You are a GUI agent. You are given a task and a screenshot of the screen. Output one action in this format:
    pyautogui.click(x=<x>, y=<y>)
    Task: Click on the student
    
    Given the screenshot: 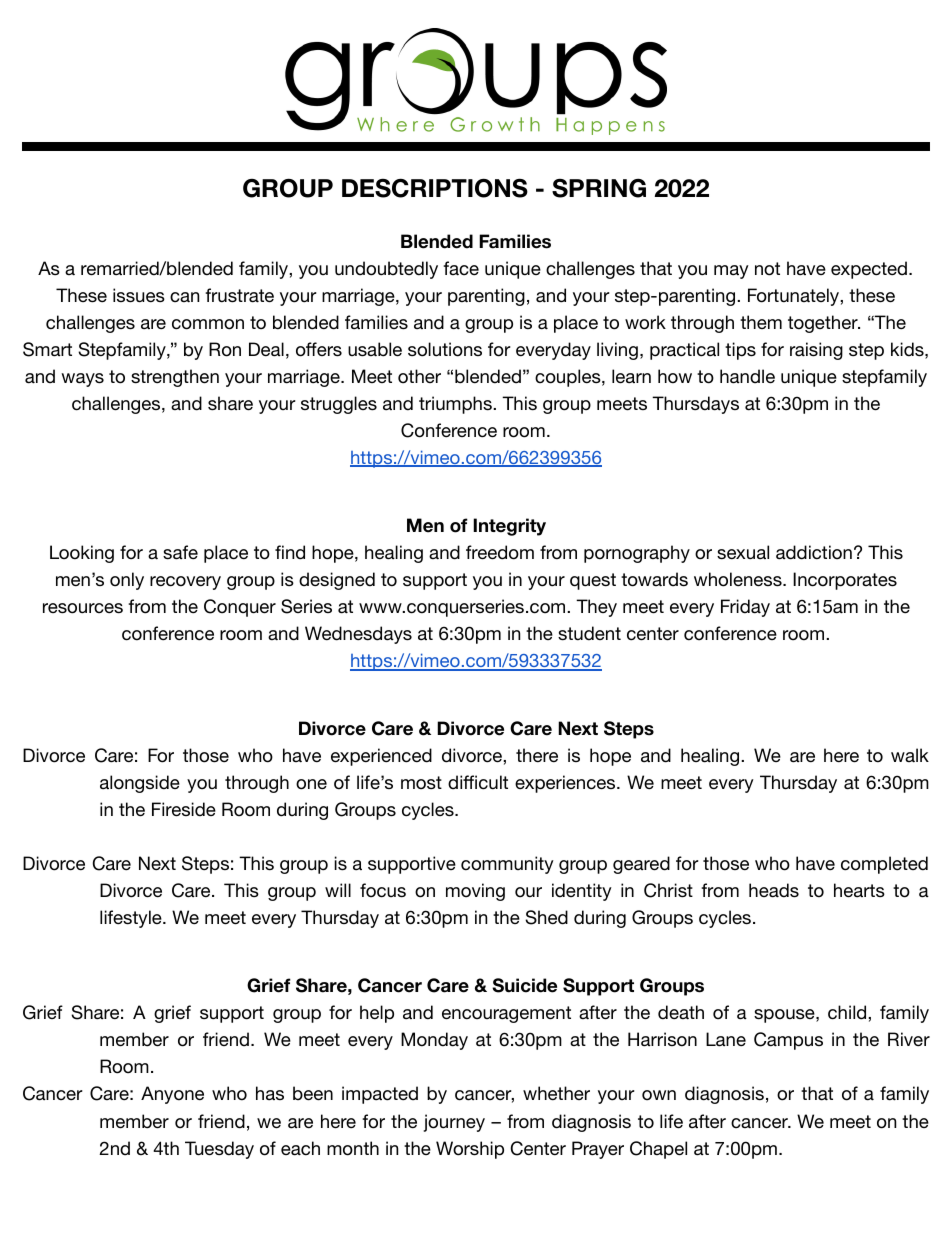 What is the action you would take?
    pyautogui.click(x=589, y=633)
